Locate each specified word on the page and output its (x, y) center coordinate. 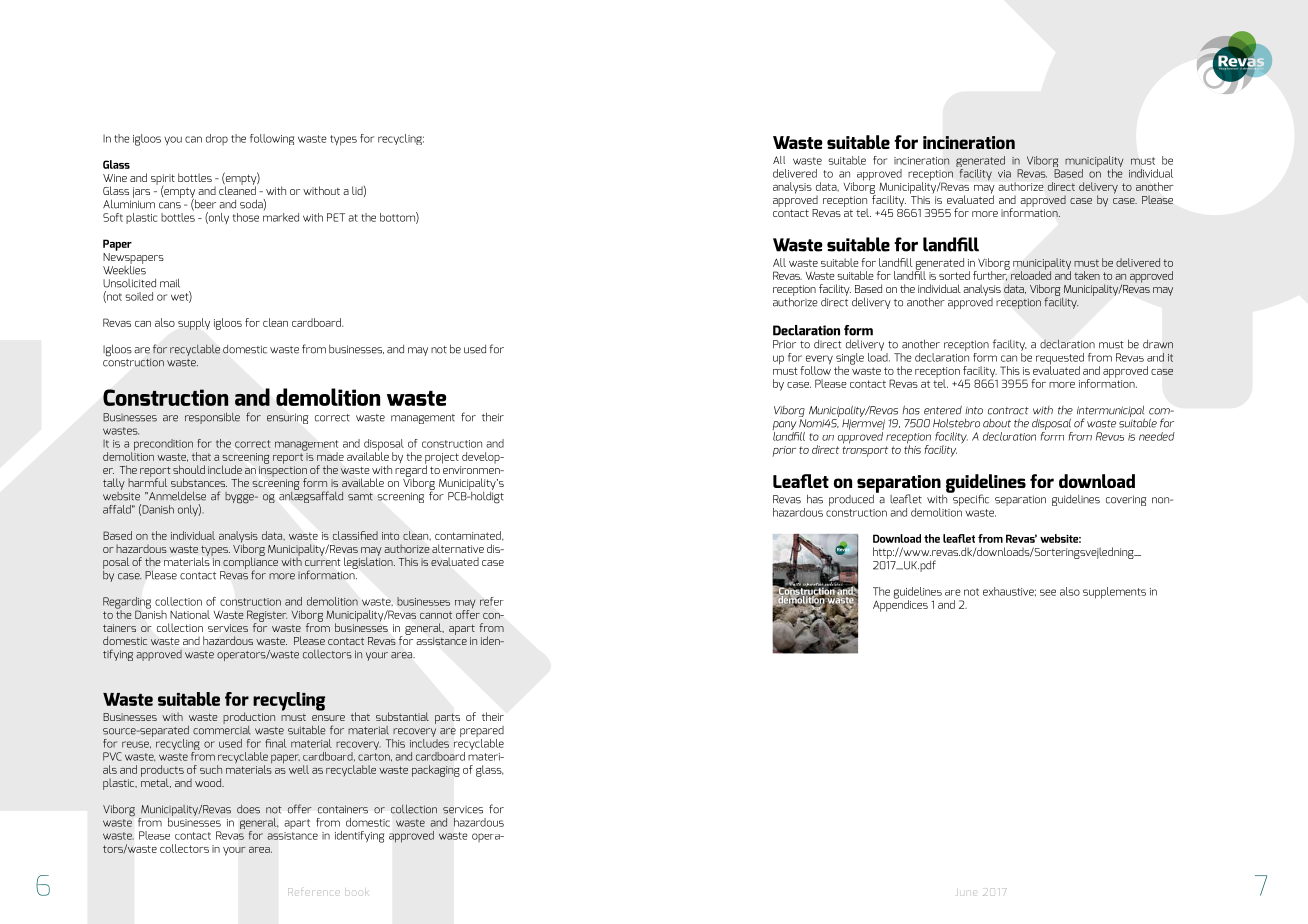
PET (336, 217)
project (442, 459)
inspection (283, 472)
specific (970, 499)
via (1004, 174)
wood (209, 782)
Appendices (900, 605)
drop (217, 139)
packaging (436, 771)
